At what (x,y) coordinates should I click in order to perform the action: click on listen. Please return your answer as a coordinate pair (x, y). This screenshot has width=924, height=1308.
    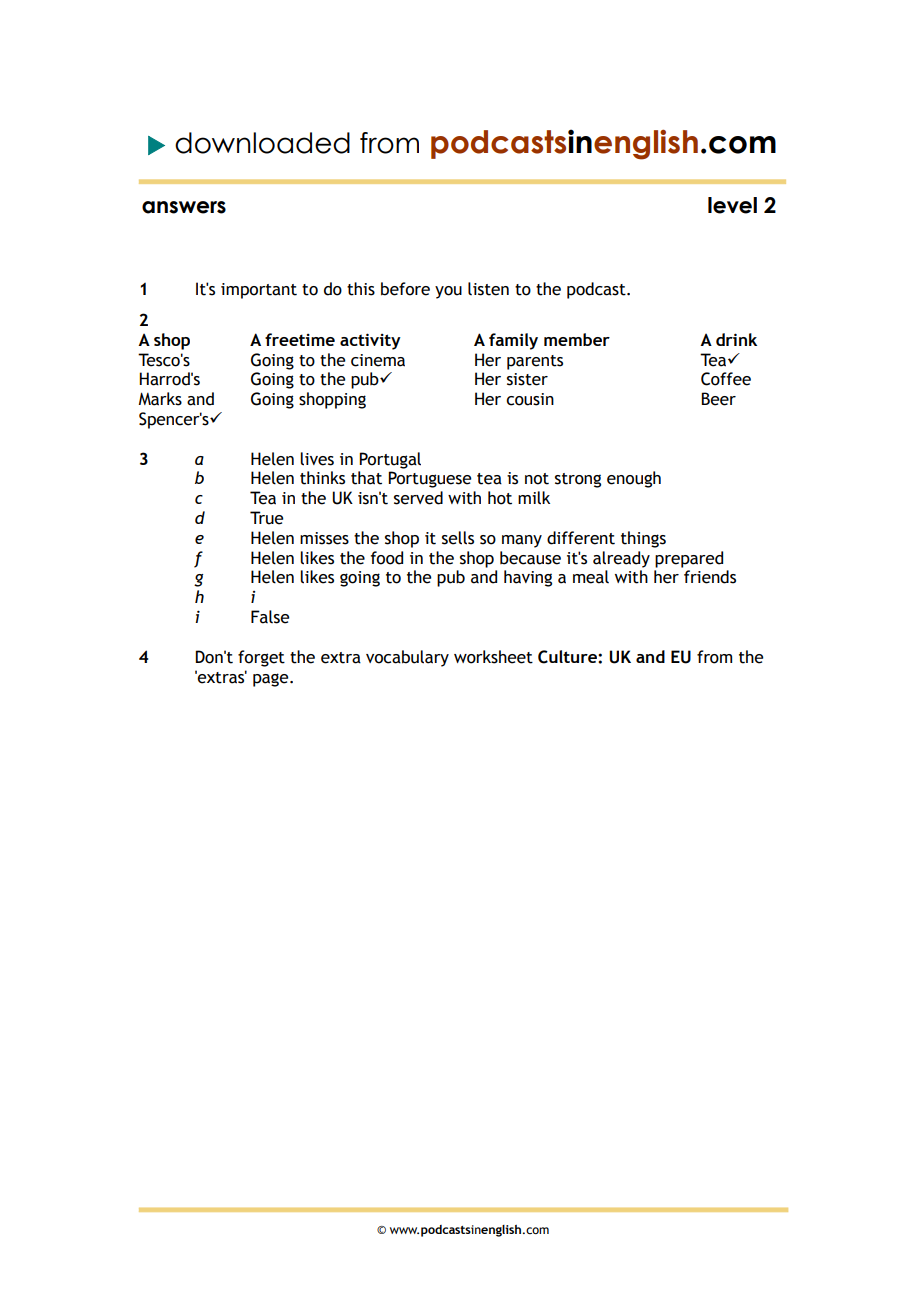
    Looking at the image, I should click on (488, 289).
